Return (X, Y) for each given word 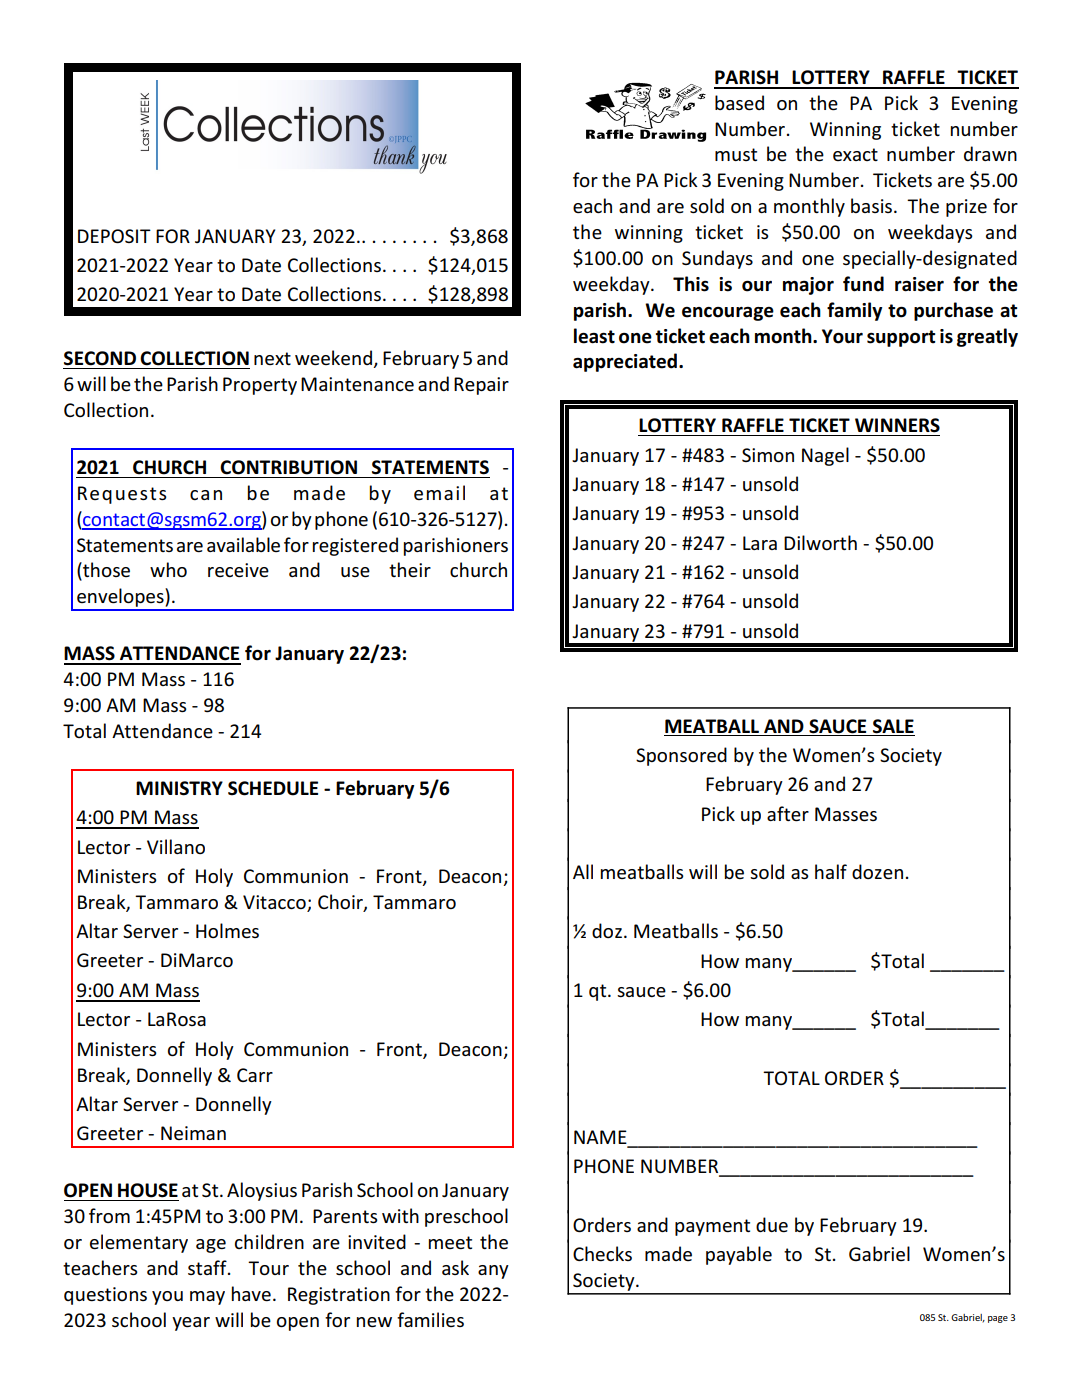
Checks (602, 1253)
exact (855, 154)
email (439, 492)
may (207, 1298)
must (736, 154)
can (206, 495)
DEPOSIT (114, 236)
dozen (877, 871)
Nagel (825, 456)
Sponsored (681, 756)
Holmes (227, 930)
